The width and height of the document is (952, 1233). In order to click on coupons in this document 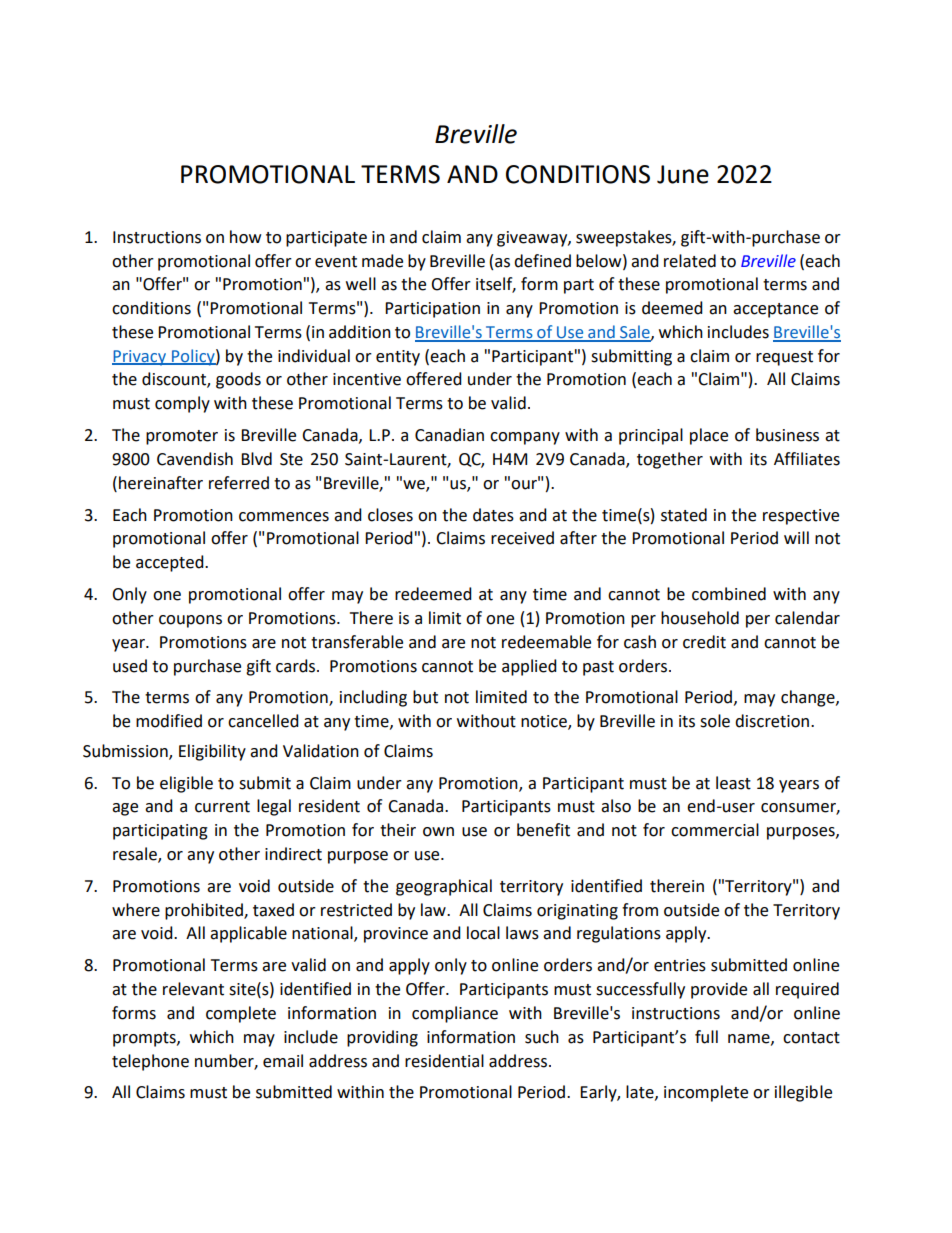, I will do `click(190, 621)`.
